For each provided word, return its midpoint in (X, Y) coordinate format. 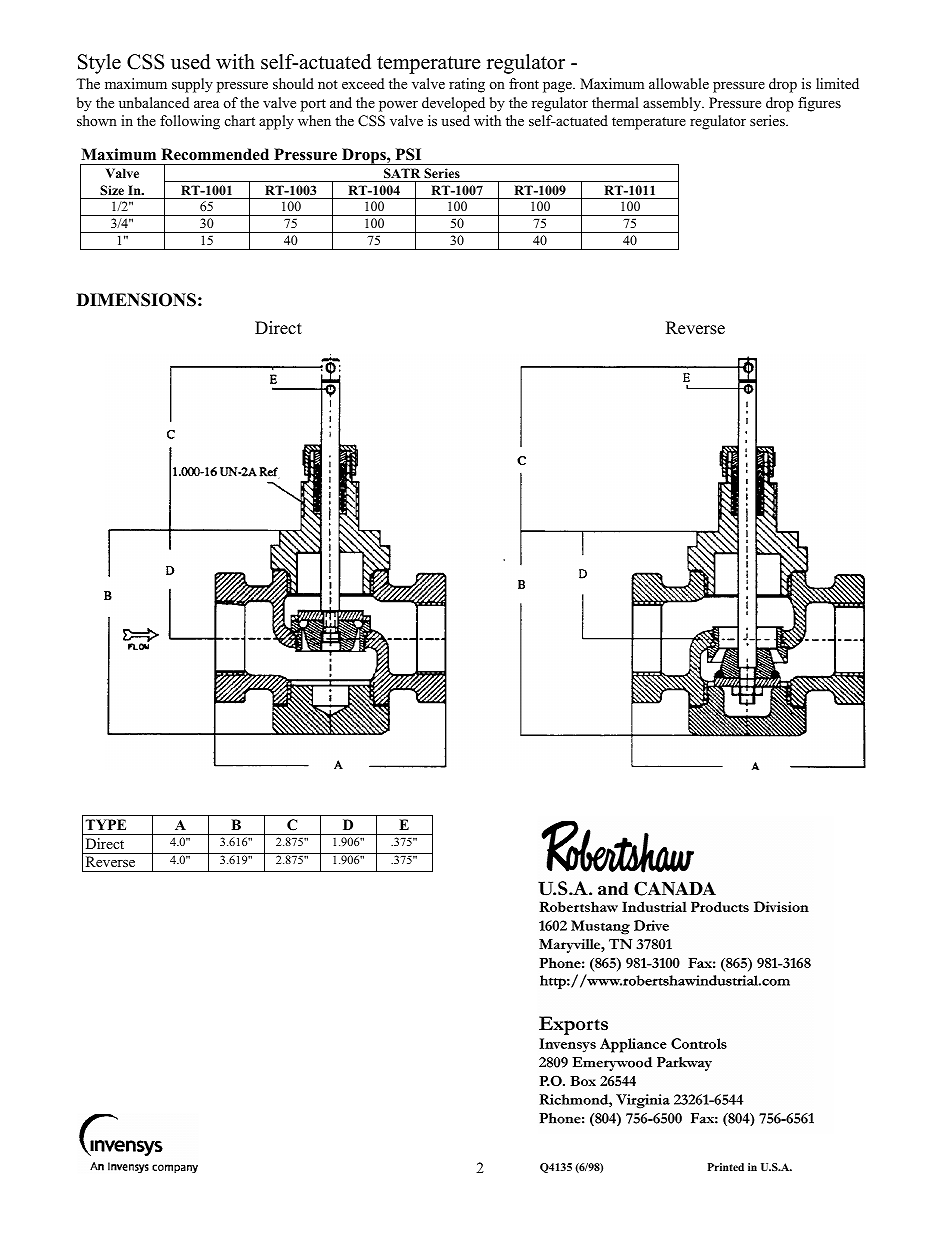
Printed (726, 1167)
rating (467, 85)
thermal (615, 102)
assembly (673, 104)
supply (192, 85)
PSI (408, 154)
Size (112, 190)
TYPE (106, 824)
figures (819, 104)
